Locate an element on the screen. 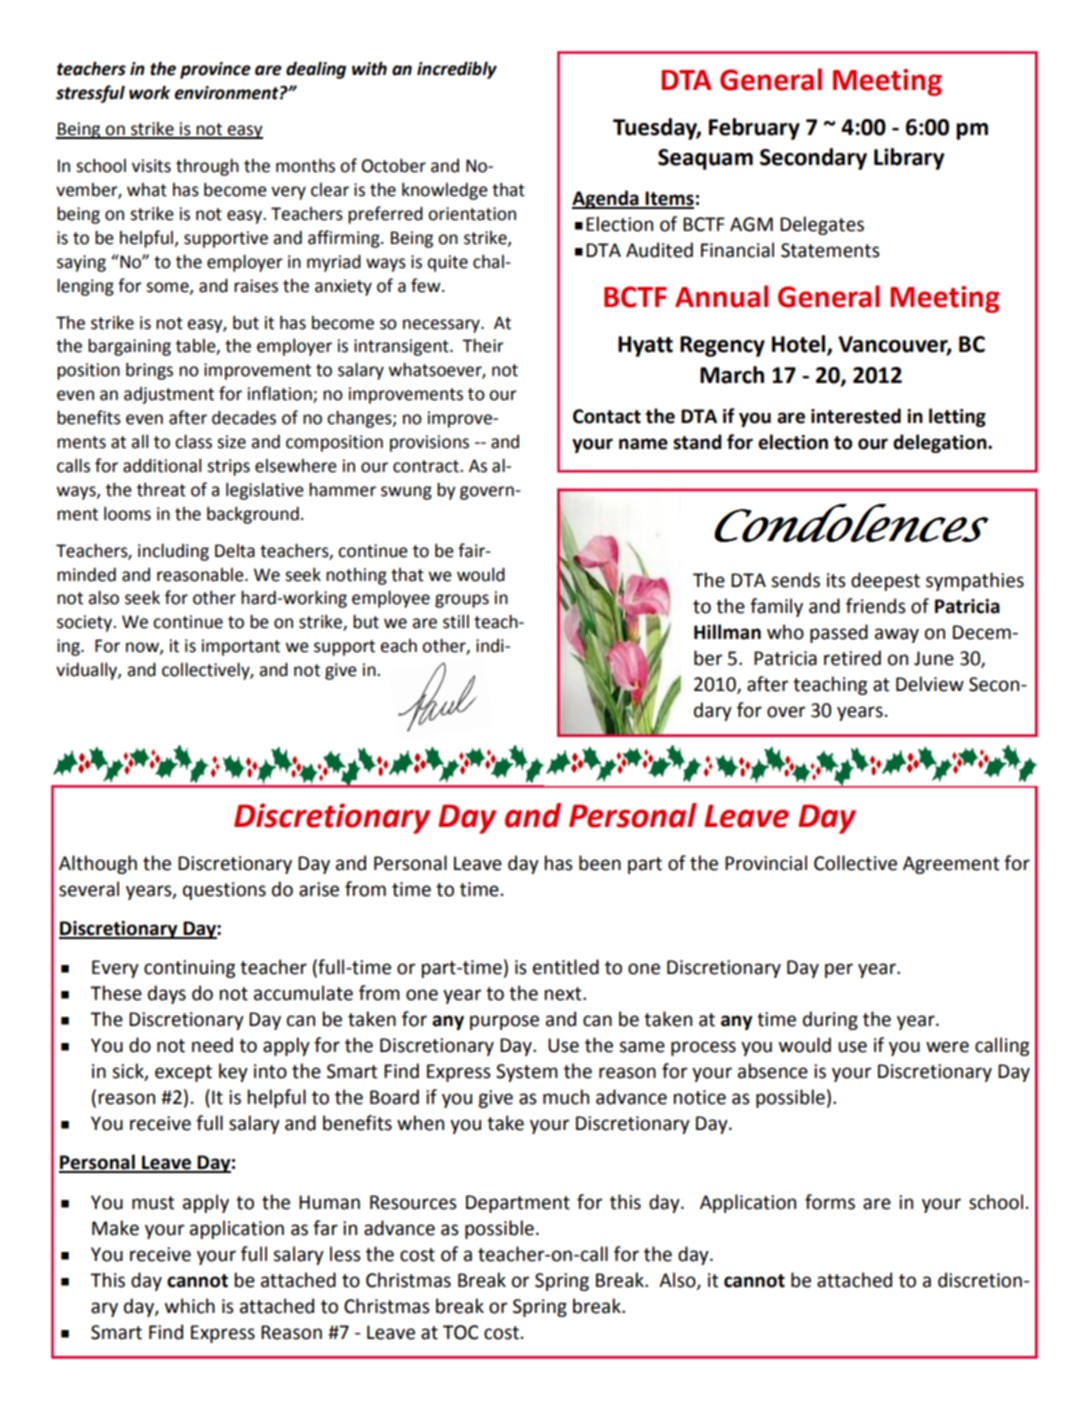 The image size is (1089, 1410). which is located at coordinates (190, 1306).
